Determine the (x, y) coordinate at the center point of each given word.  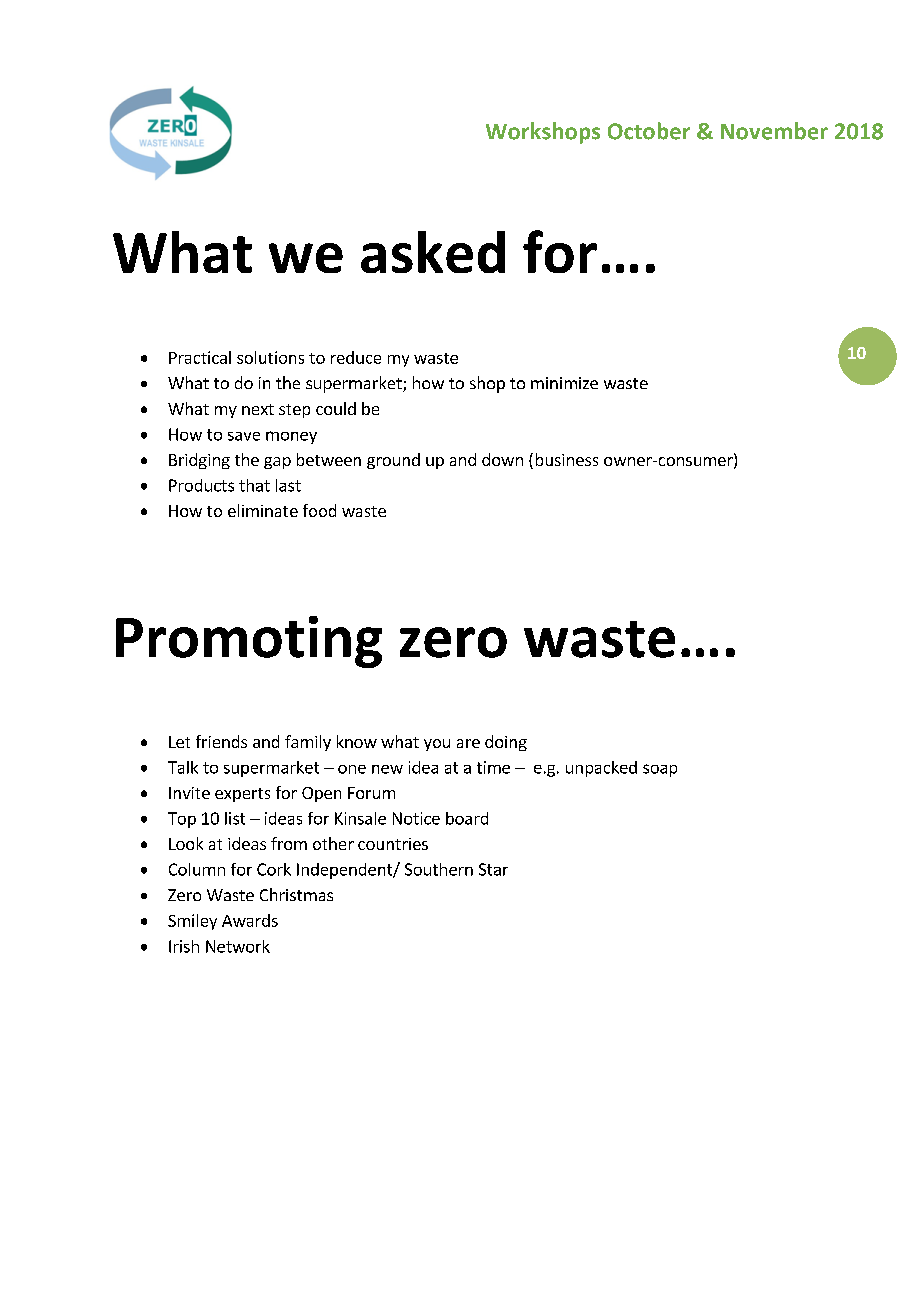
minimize (564, 383)
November (774, 131)
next (258, 409)
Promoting (249, 642)
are (468, 743)
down (502, 459)
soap (660, 770)
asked (433, 252)
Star (493, 869)
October (649, 131)
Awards (250, 920)
